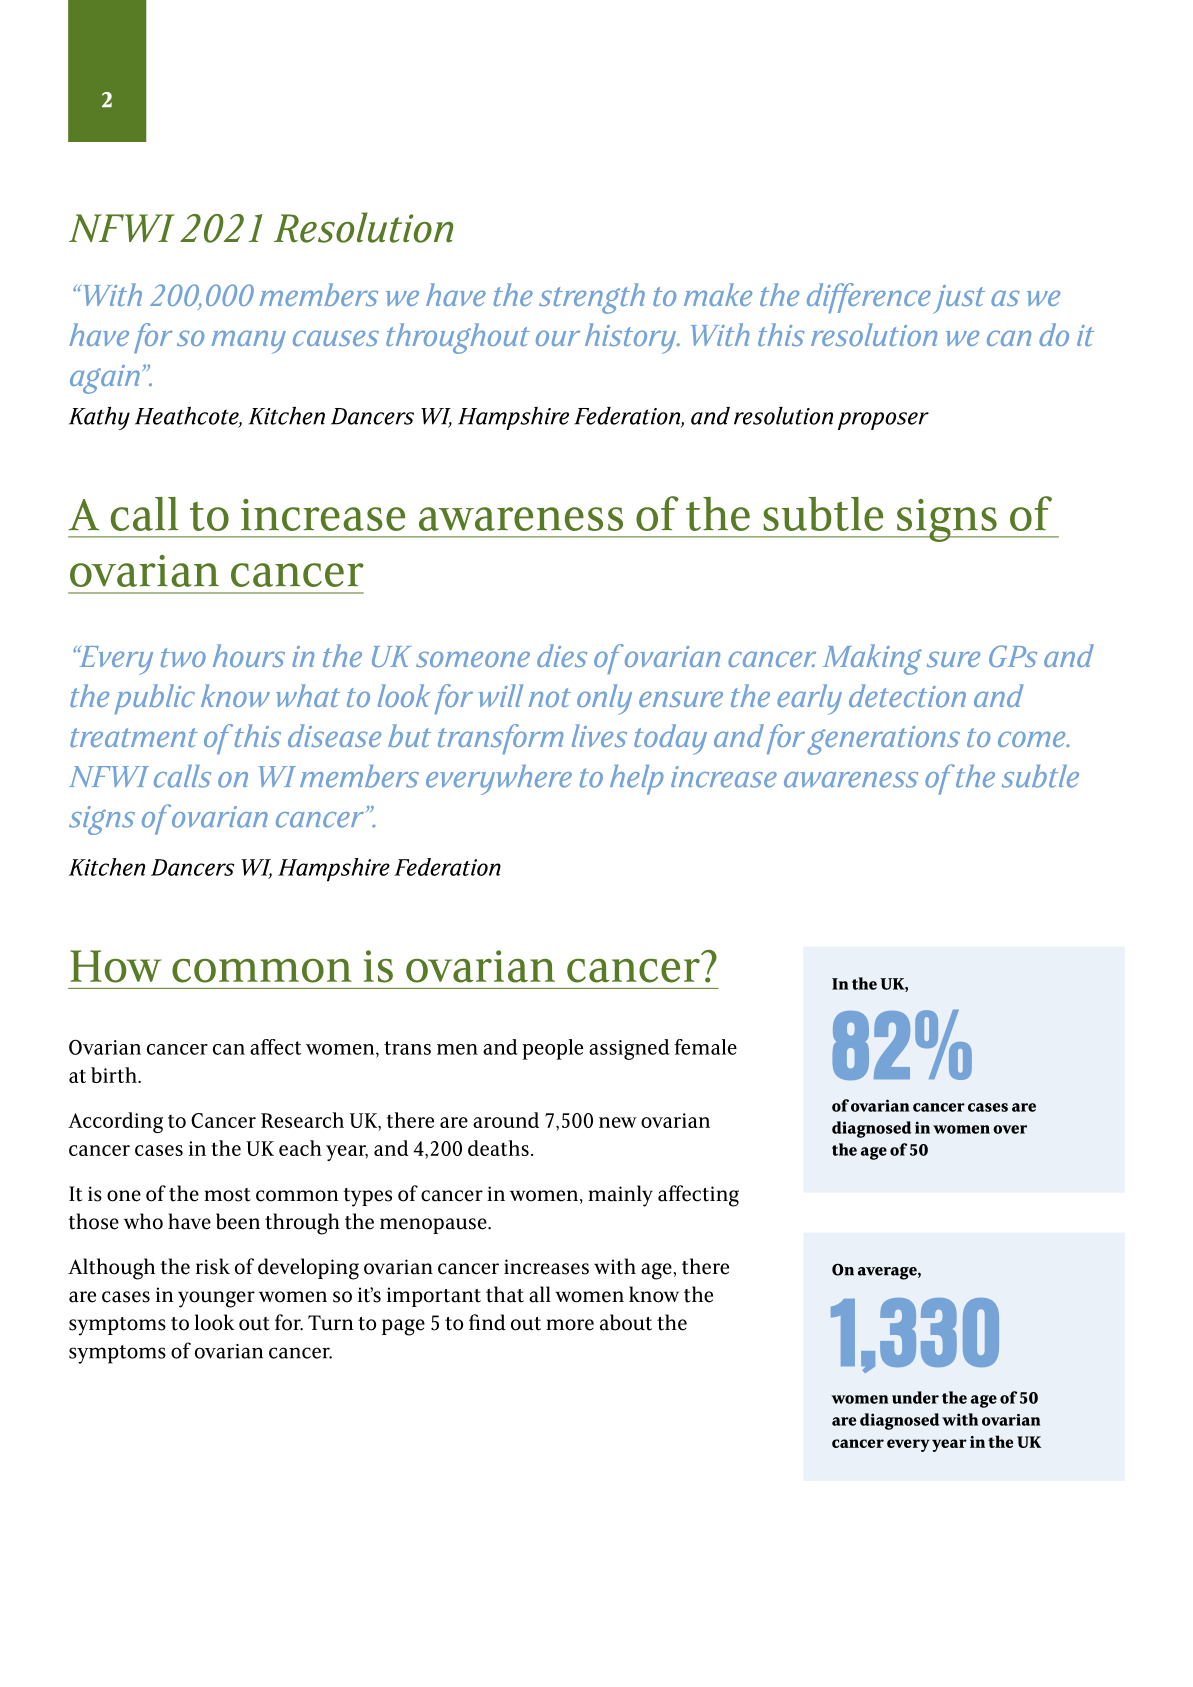 This document has height=1687, width=1193. I want to click on strength, so click(592, 298).
